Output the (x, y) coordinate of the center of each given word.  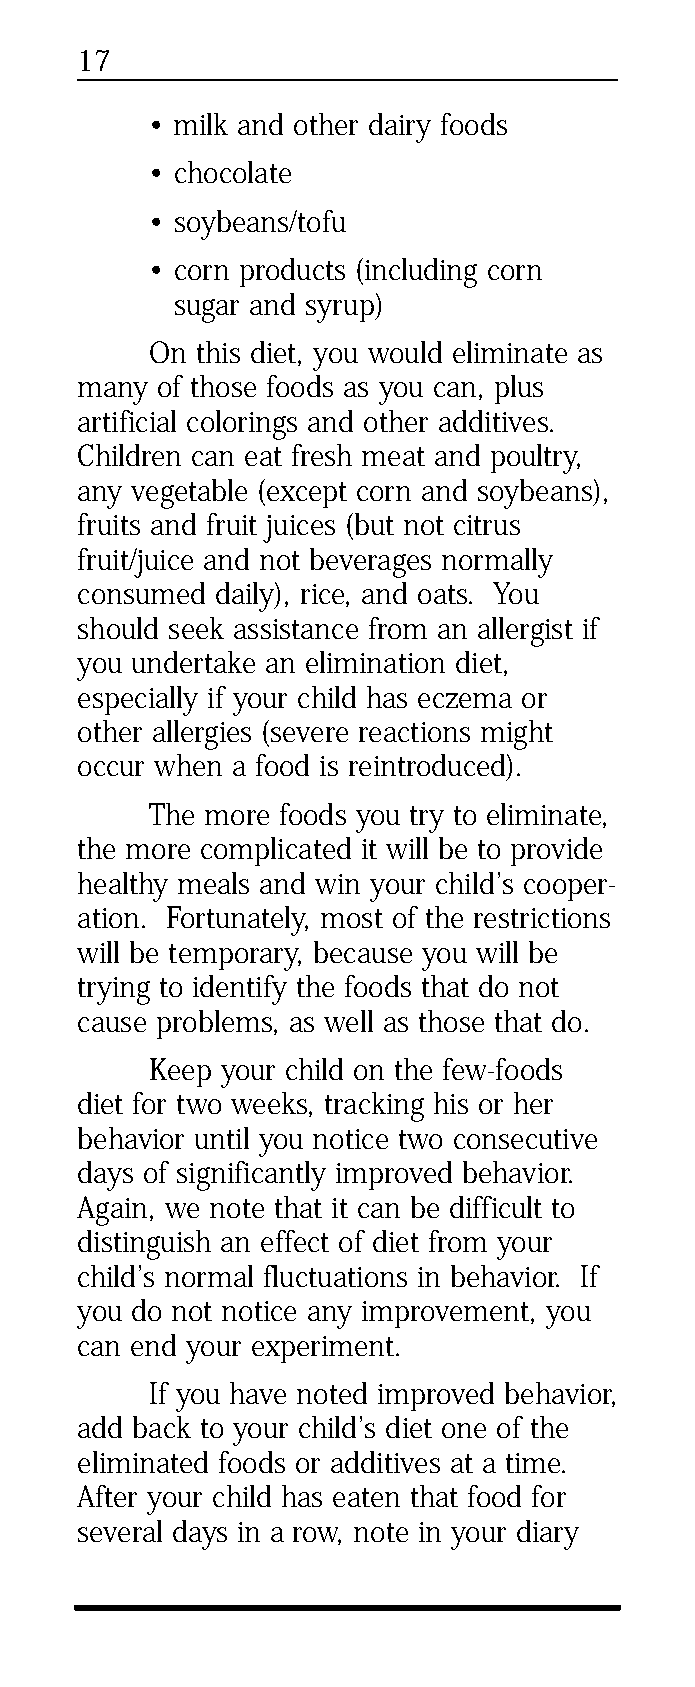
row (317, 1536)
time (534, 1463)
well (348, 1021)
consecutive (525, 1139)
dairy (400, 128)
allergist (525, 632)
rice (324, 595)
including (419, 273)
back (162, 1427)
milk (201, 124)
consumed (141, 593)
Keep (180, 1072)
